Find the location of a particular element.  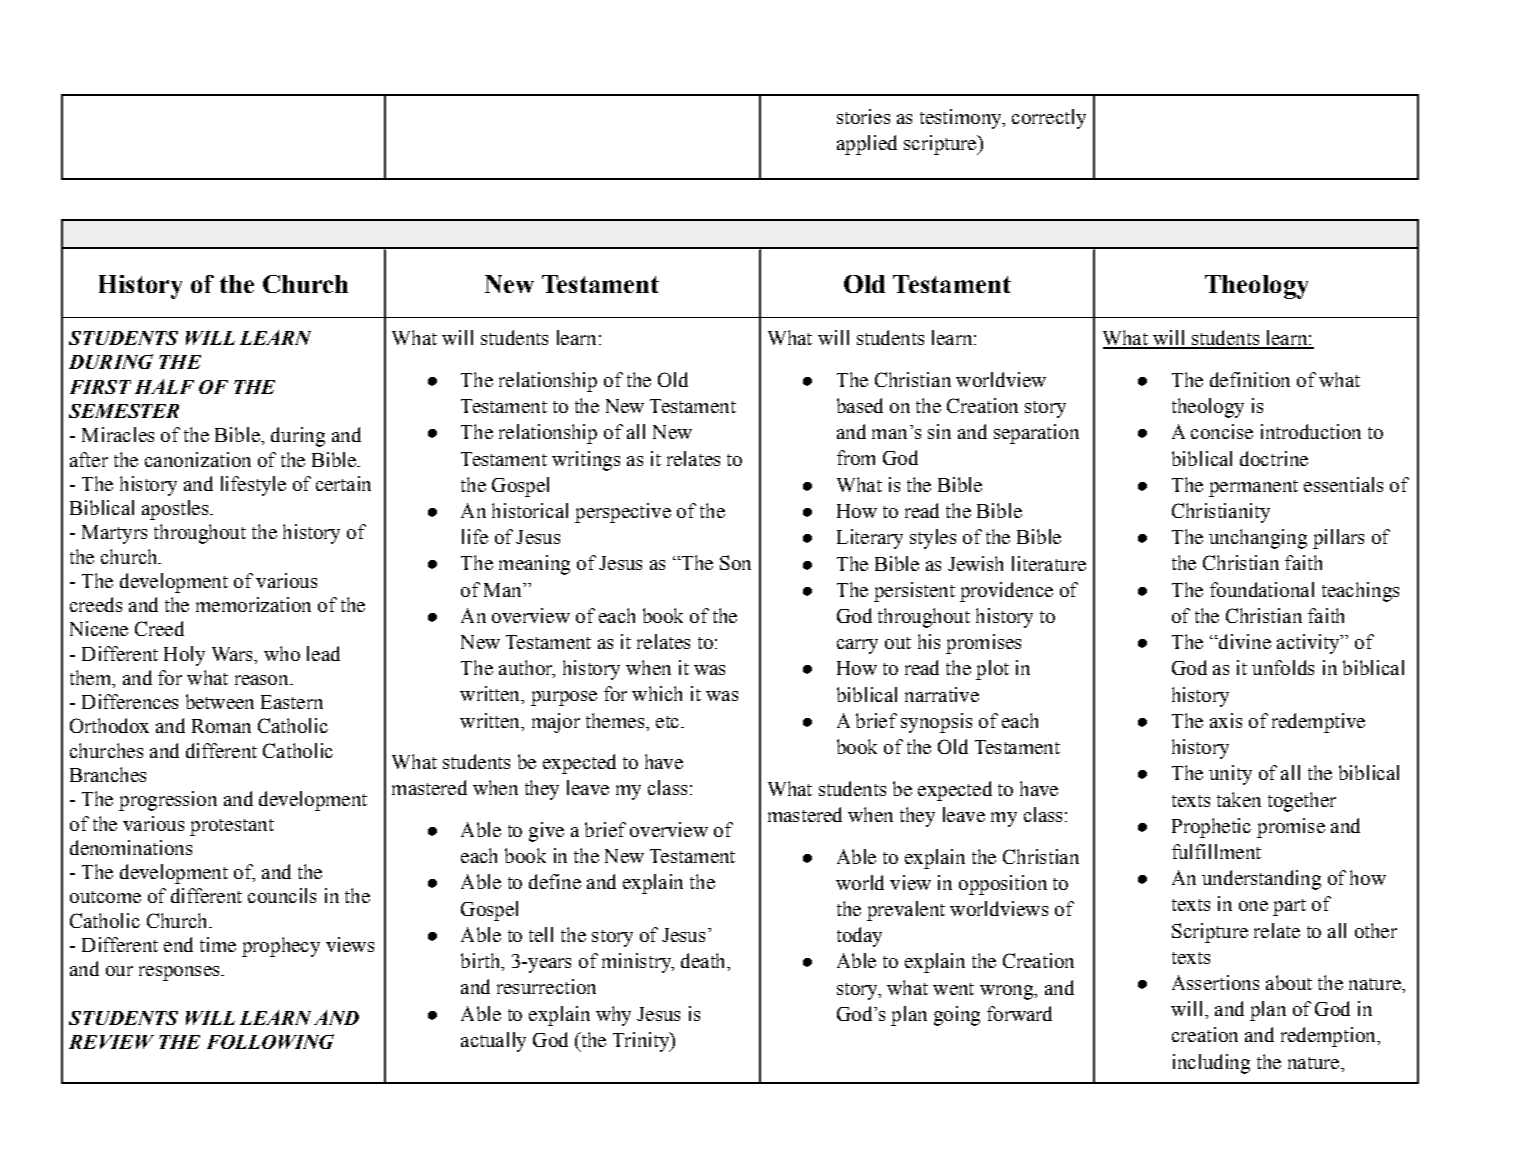

foundational is located at coordinates (1262, 589).
